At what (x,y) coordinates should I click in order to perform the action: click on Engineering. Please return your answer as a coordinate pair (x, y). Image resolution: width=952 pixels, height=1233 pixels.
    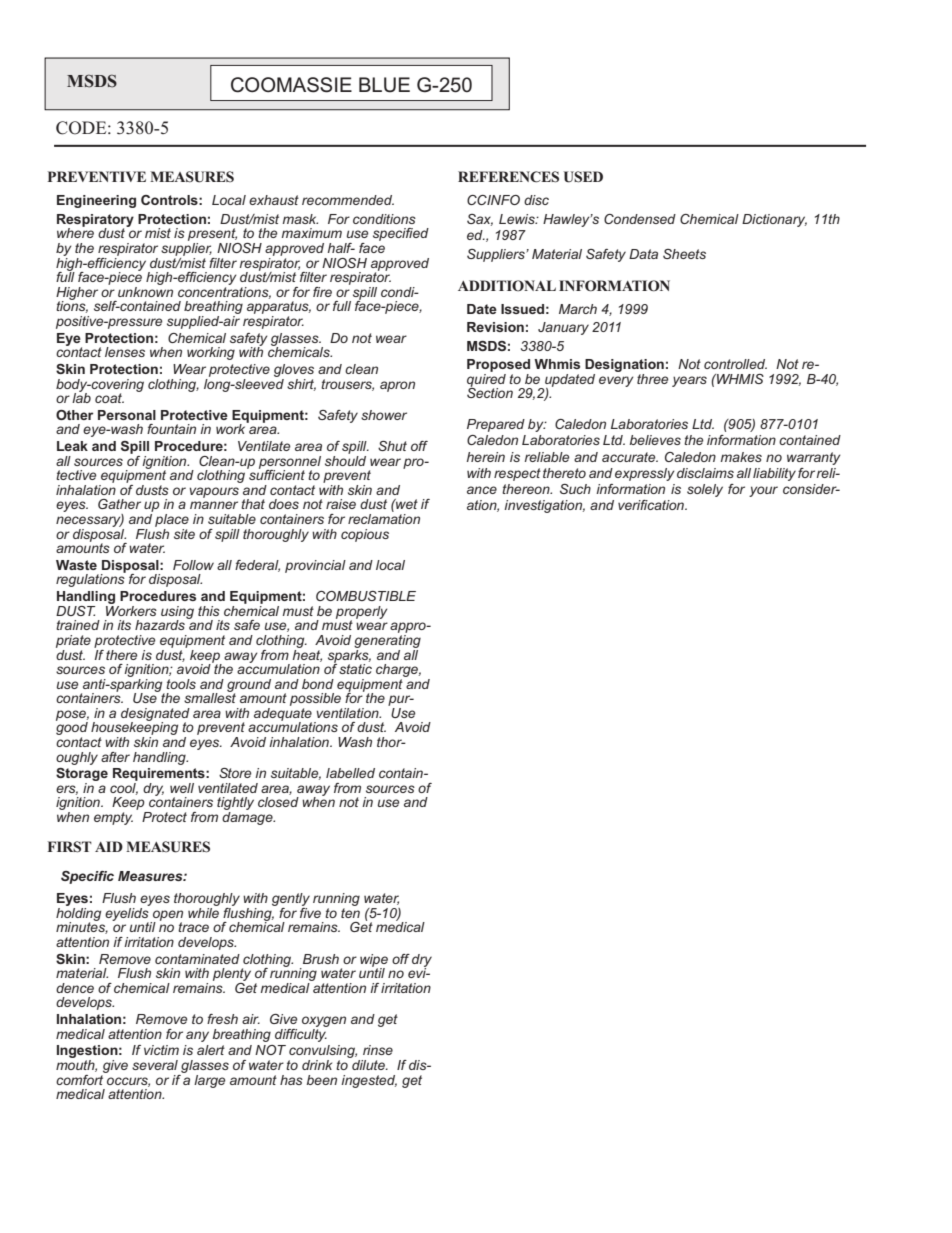
    Looking at the image, I should click on (96, 201).
